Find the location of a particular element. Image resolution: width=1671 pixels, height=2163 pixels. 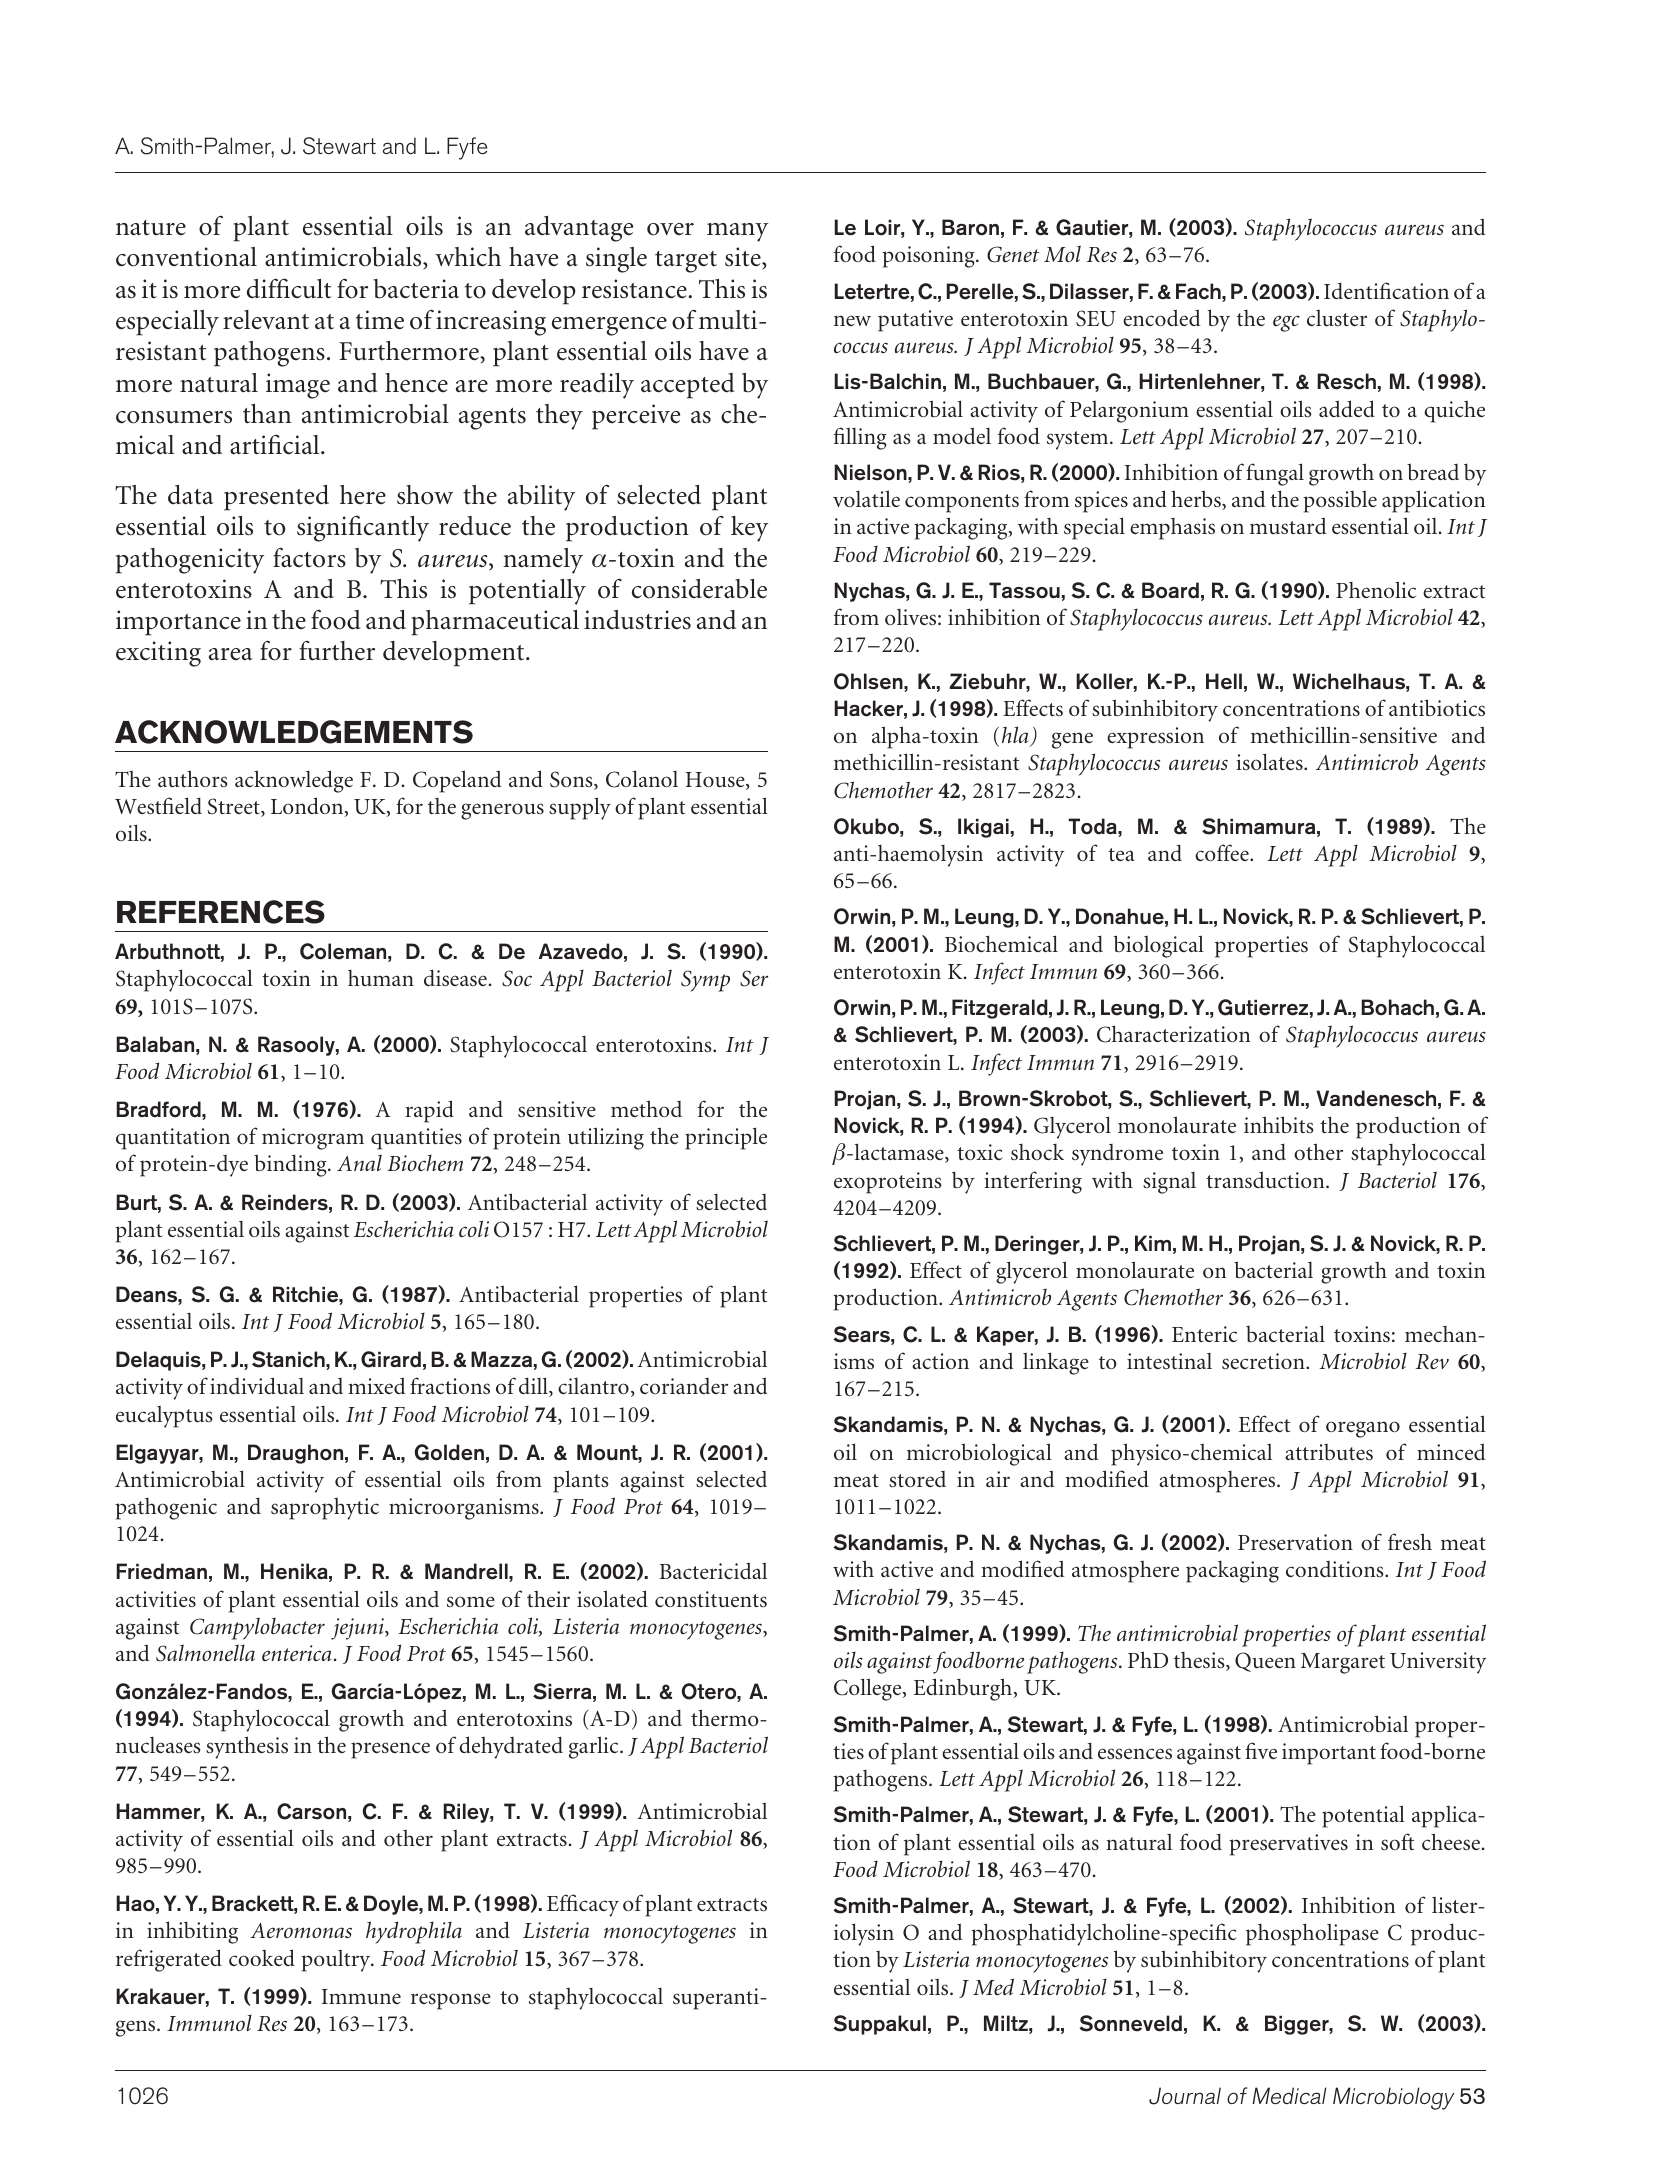

House is located at coordinates (716, 781).
